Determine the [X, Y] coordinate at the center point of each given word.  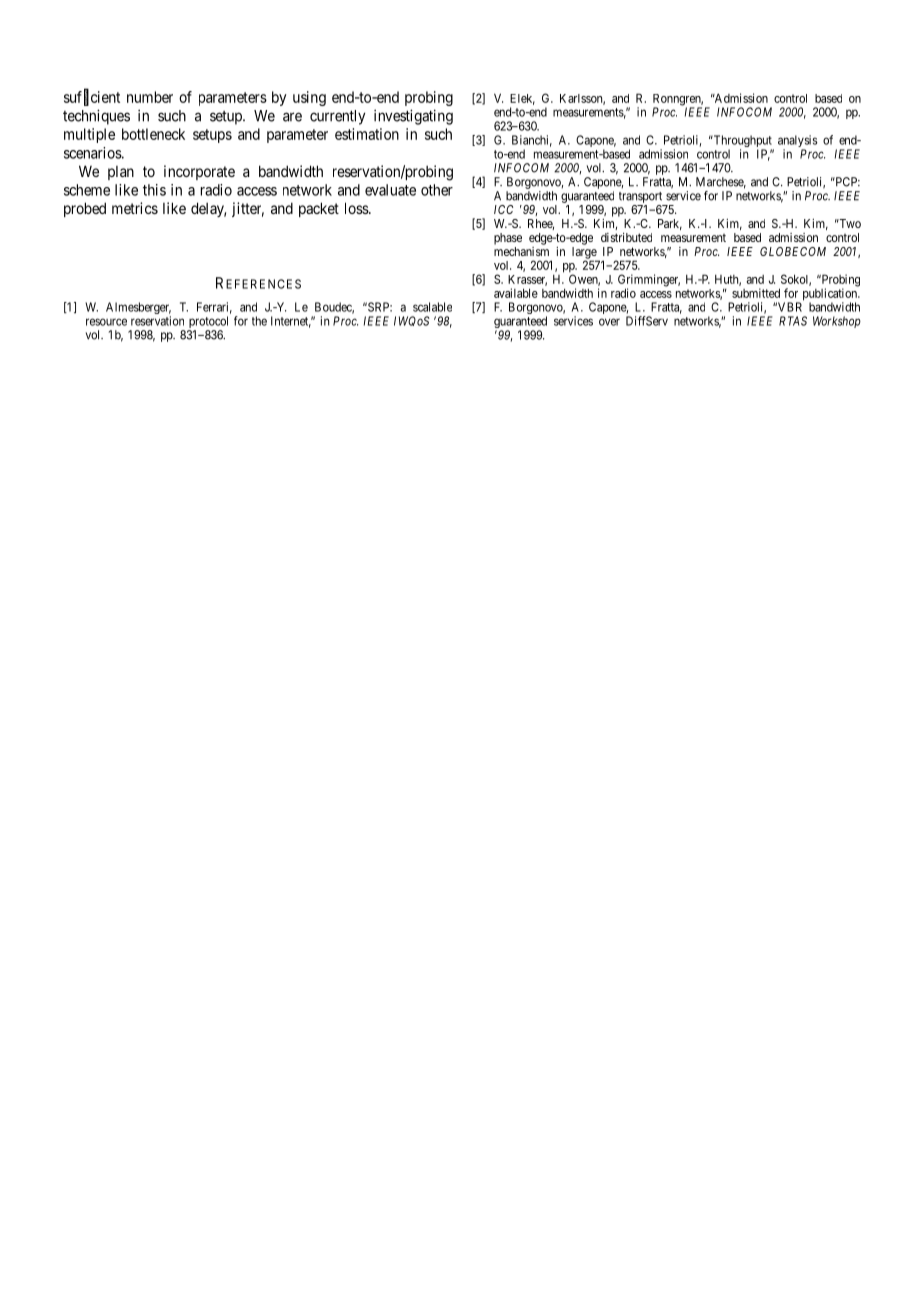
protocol [208, 323]
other [437, 190]
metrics [135, 208]
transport [640, 197]
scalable [432, 307]
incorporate [199, 172]
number [150, 97]
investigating [413, 117]
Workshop [837, 322]
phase [508, 239]
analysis [798, 142]
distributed [626, 237]
